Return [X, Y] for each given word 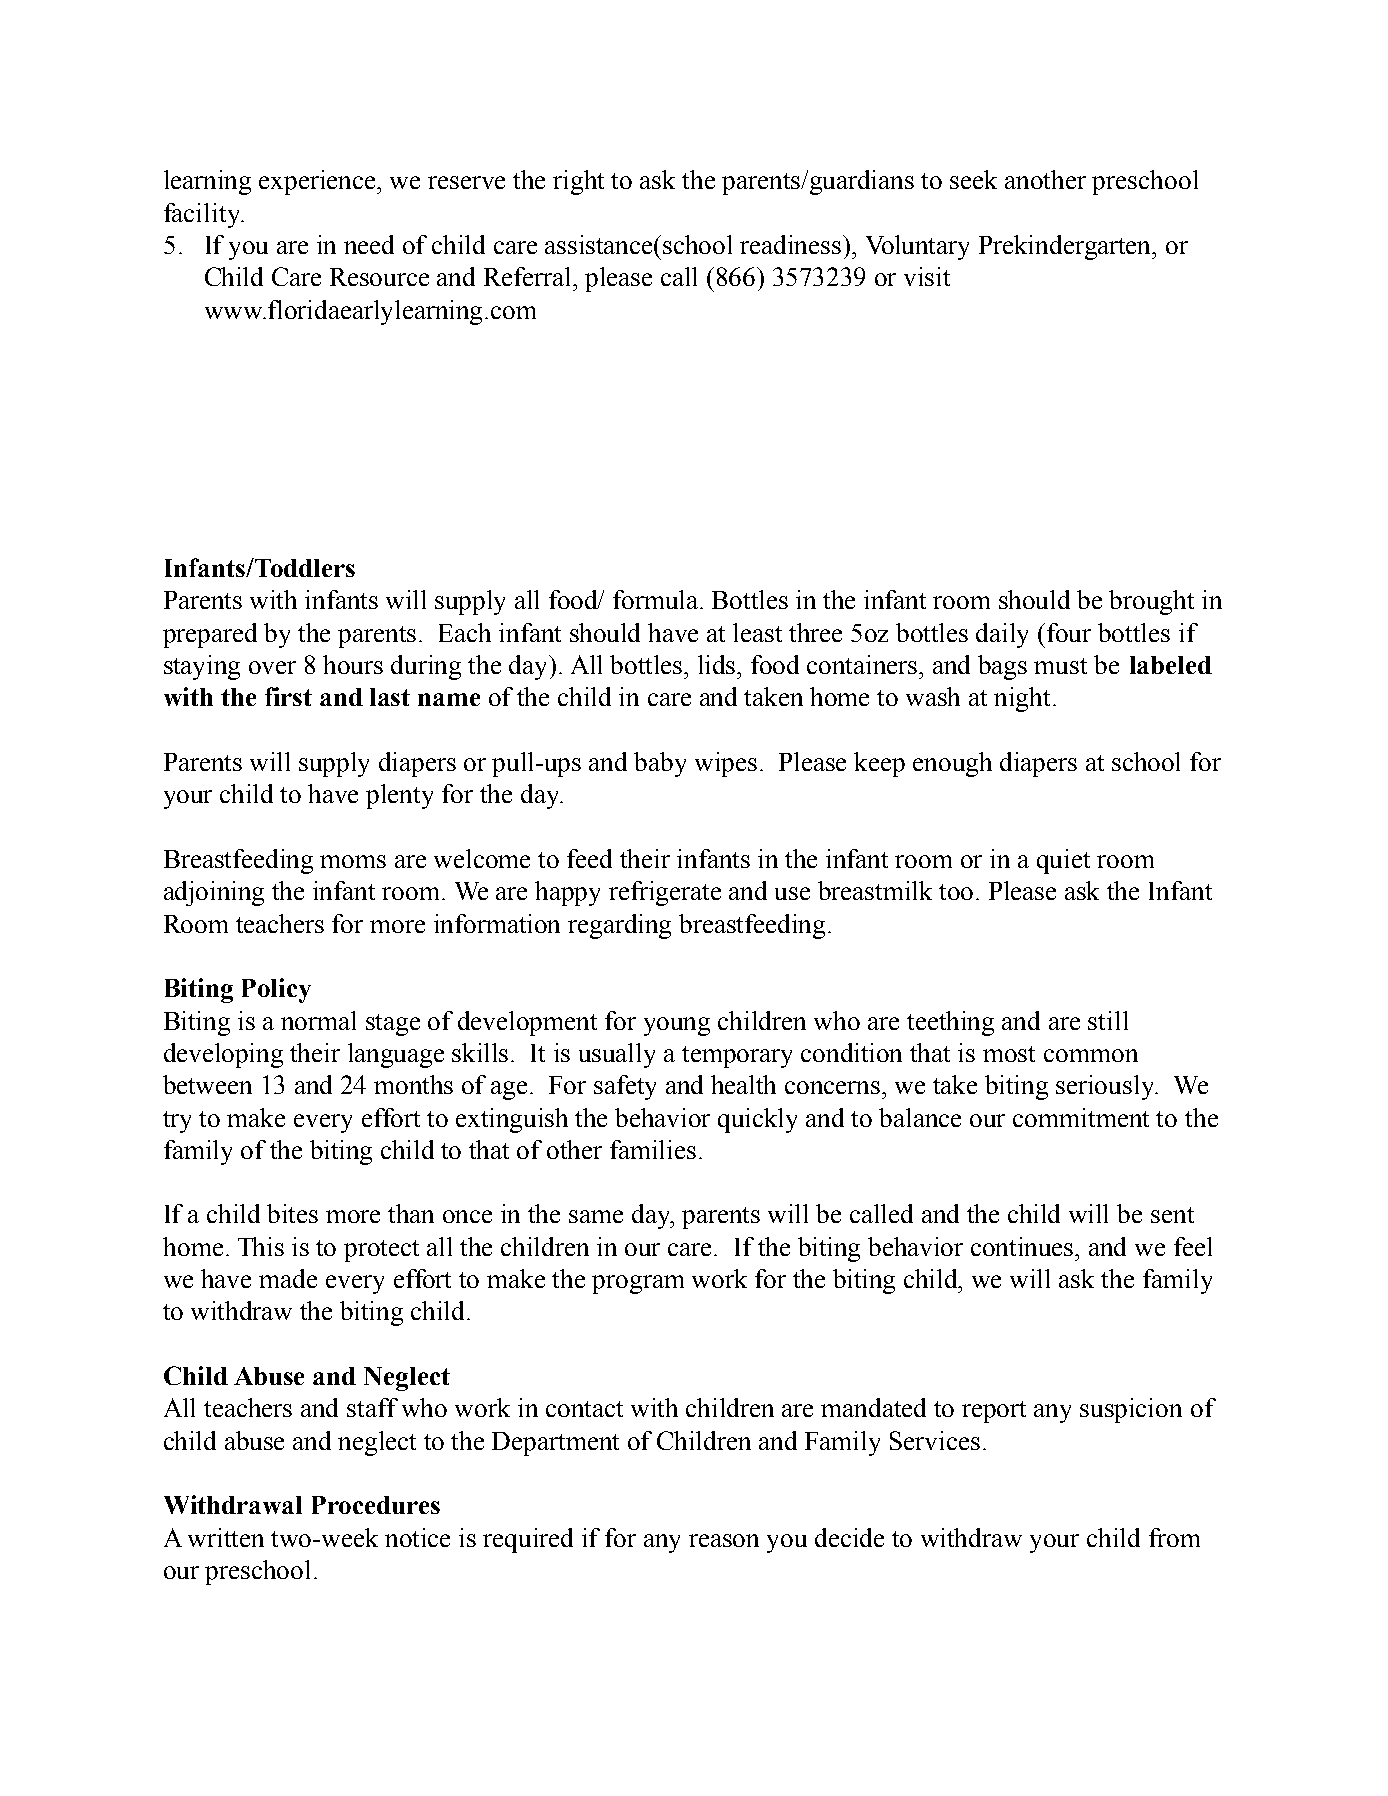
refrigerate [665, 893]
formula [657, 599]
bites [292, 1213]
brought [1151, 602]
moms [353, 861]
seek [973, 179]
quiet [1063, 861]
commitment [1081, 1117]
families [653, 1149]
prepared [210, 635]
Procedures [376, 1505]
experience [319, 182]
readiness [792, 244]
